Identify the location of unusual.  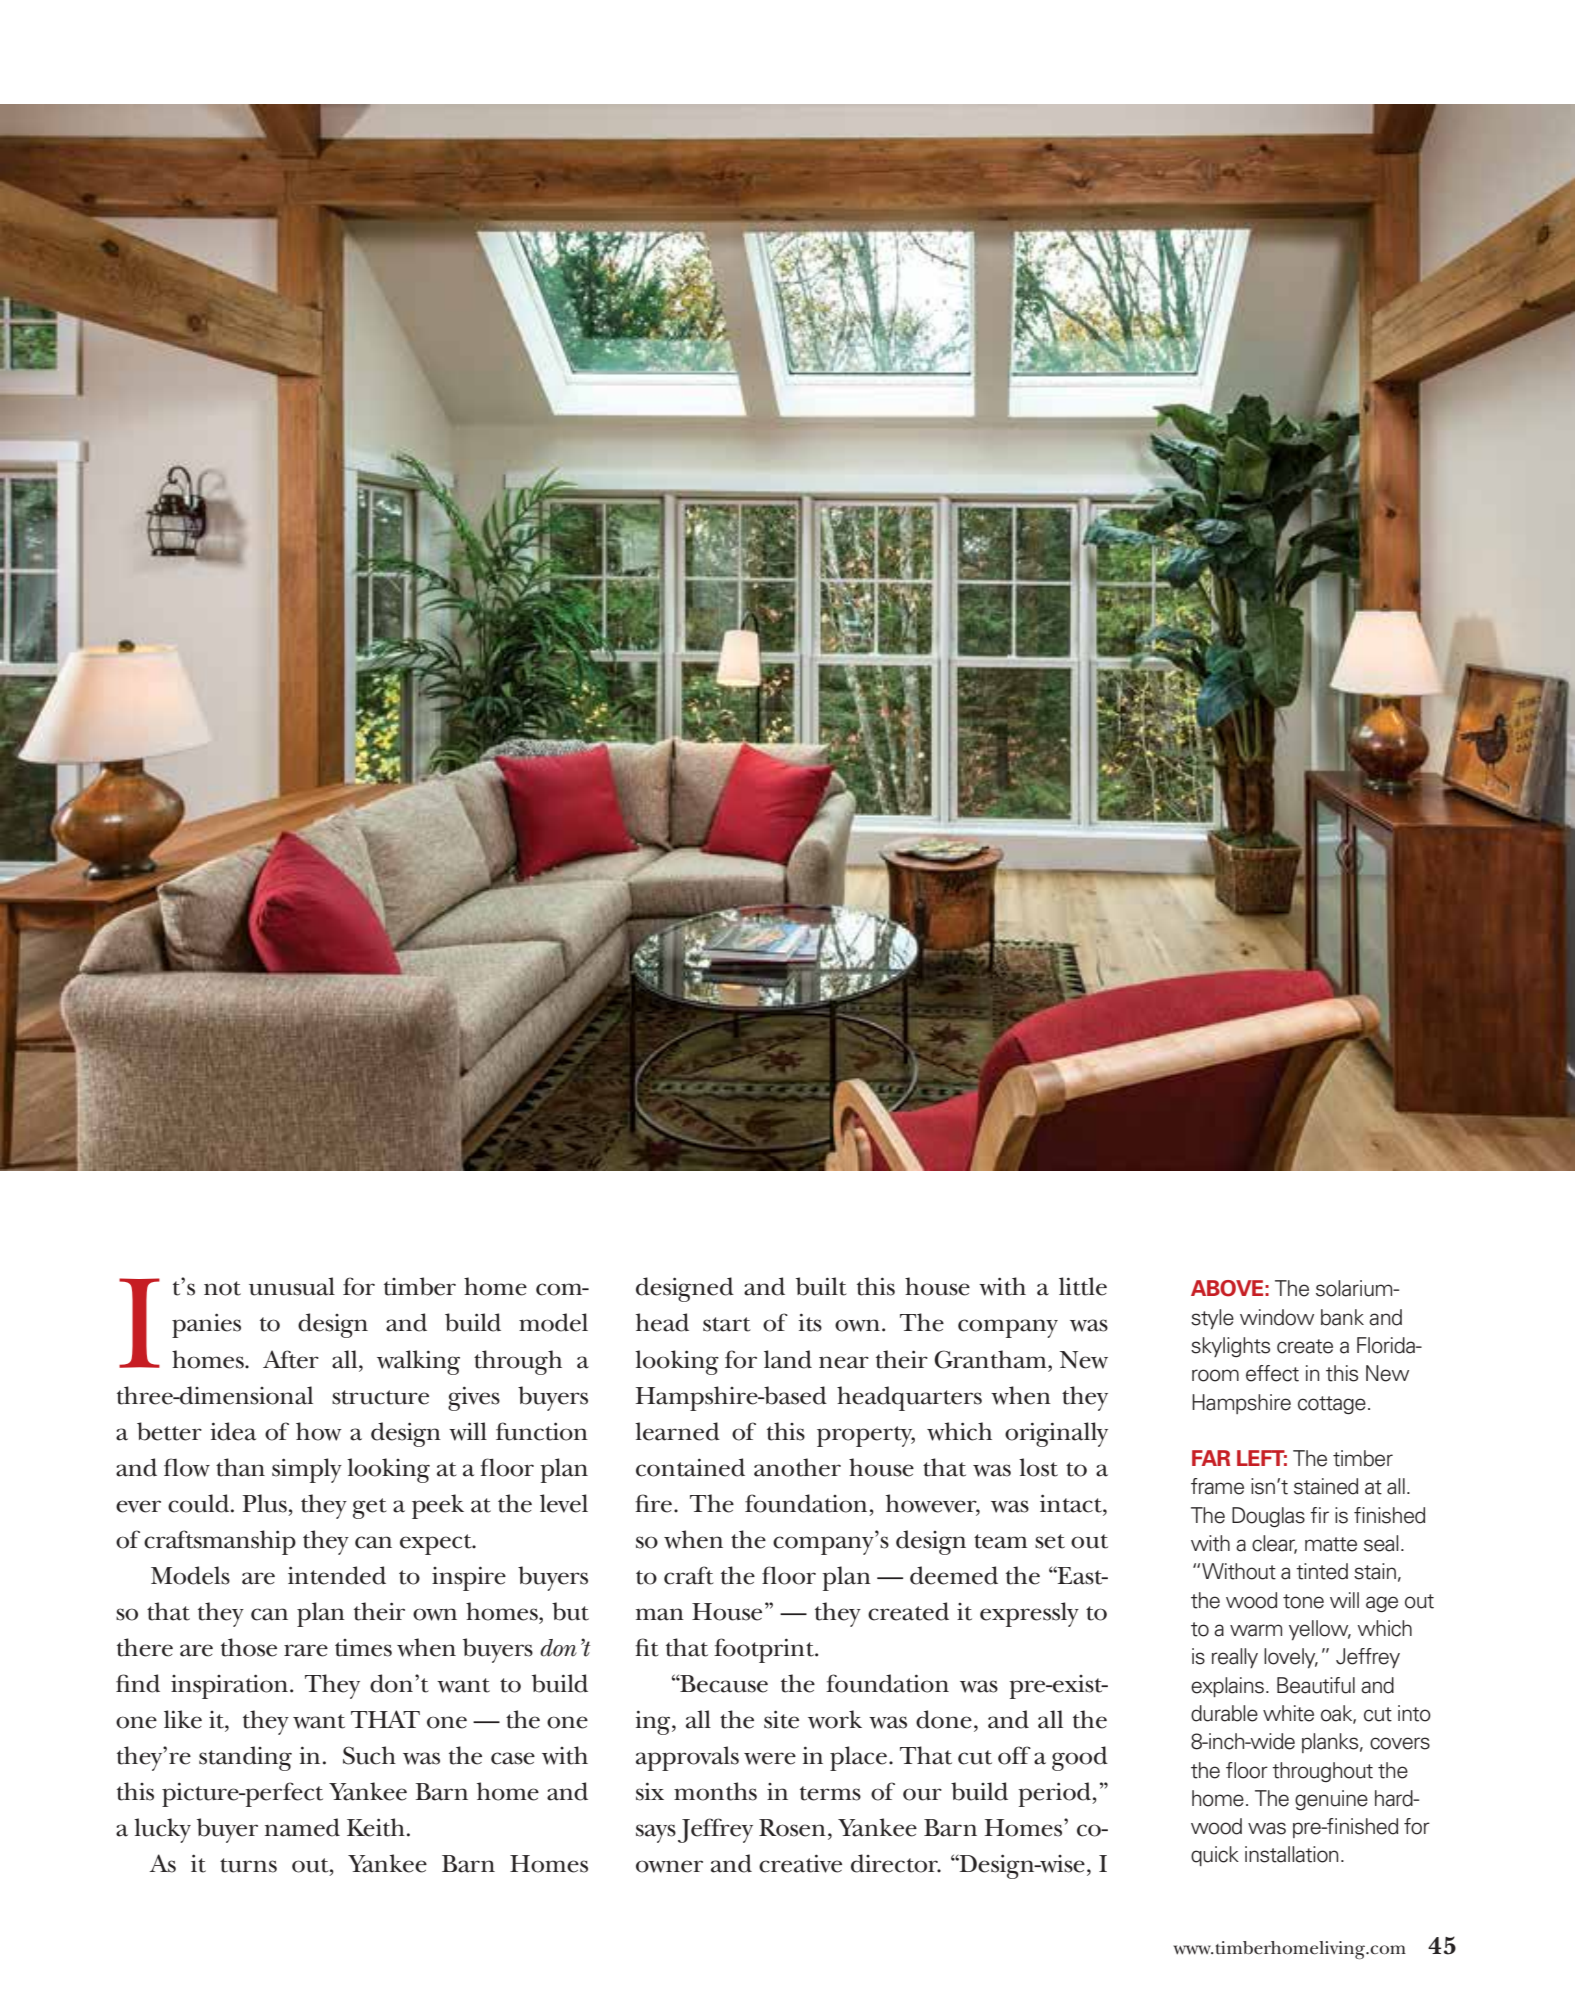
(292, 1286).
